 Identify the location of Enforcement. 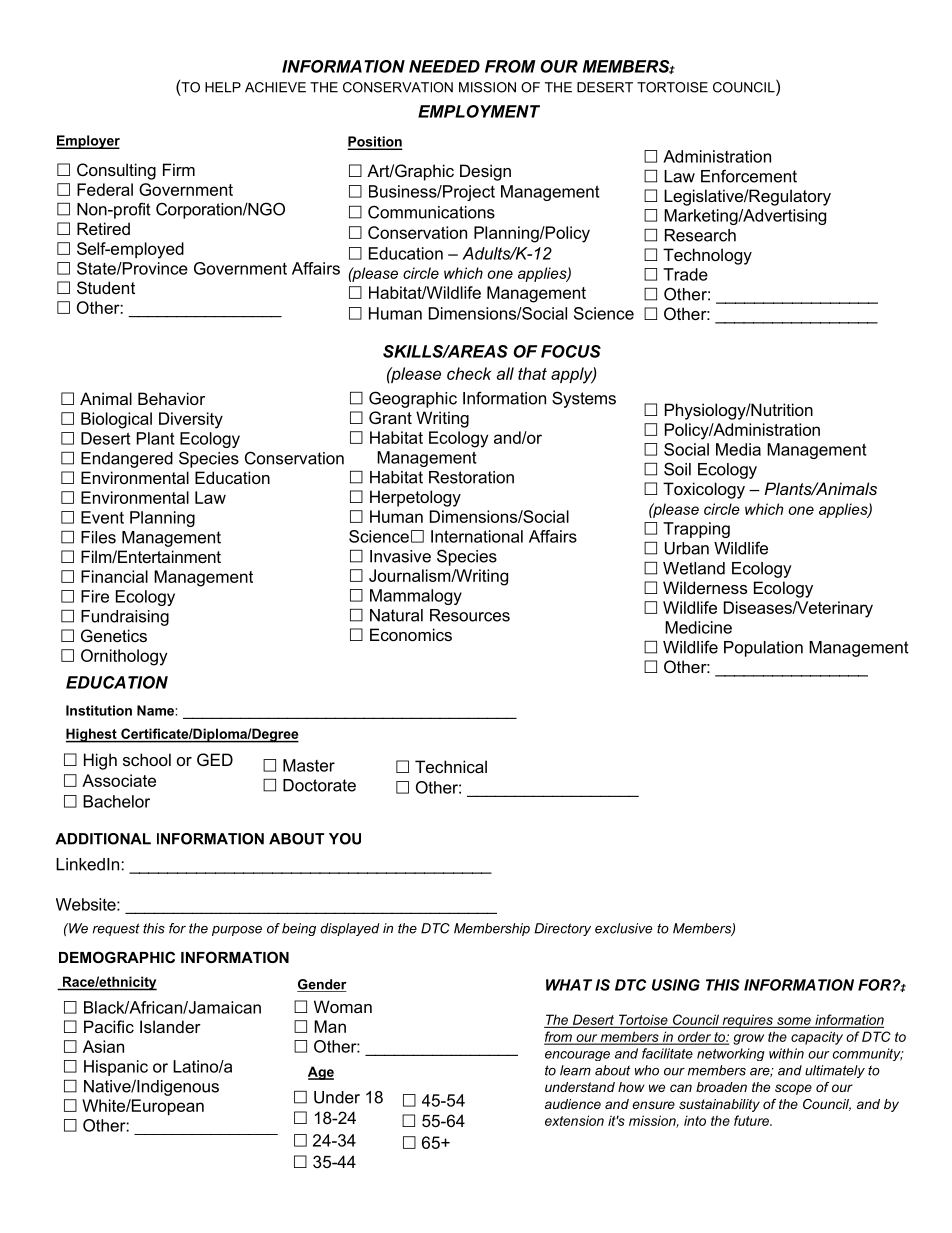
(749, 176).
